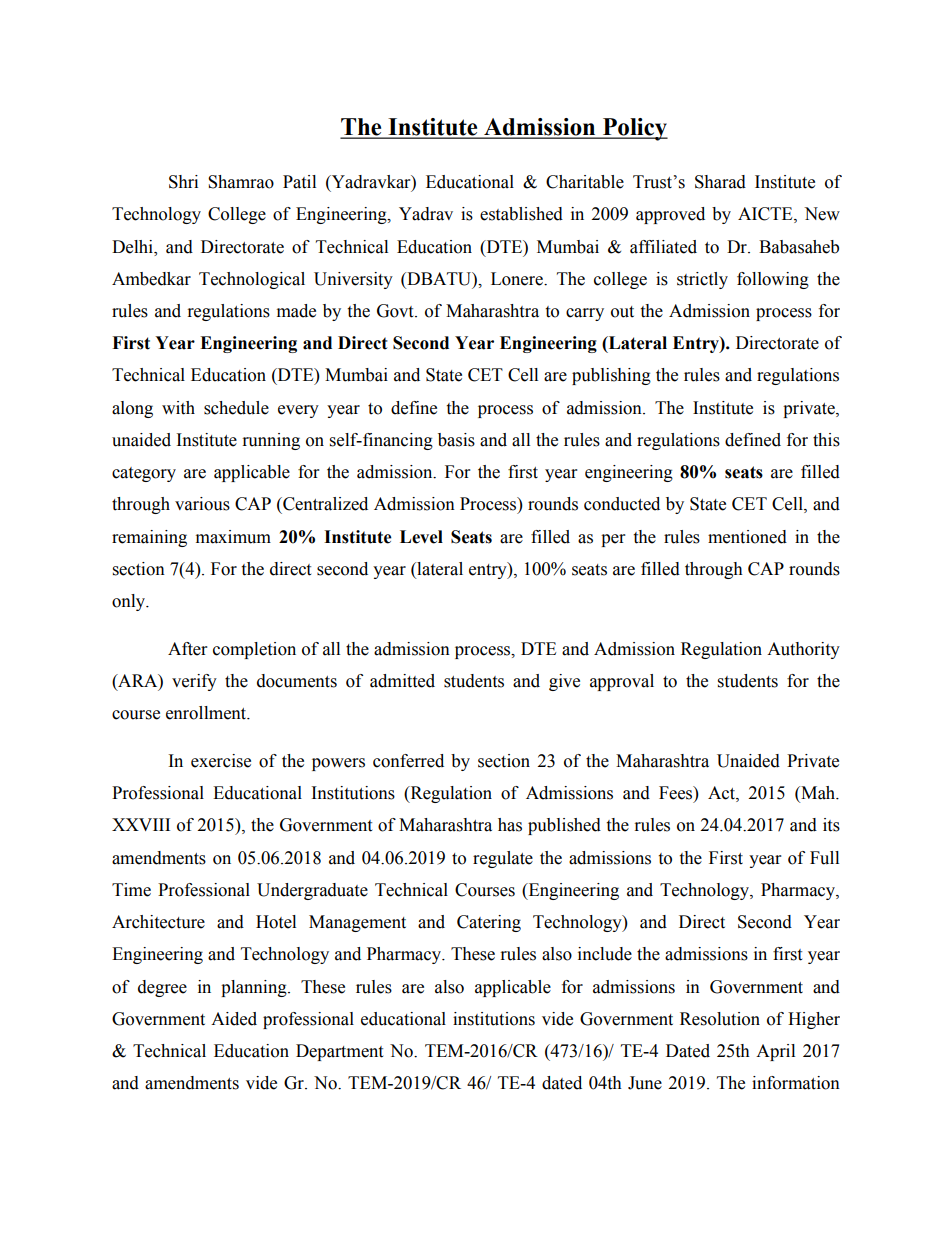  I want to click on Shri, so click(183, 182).
